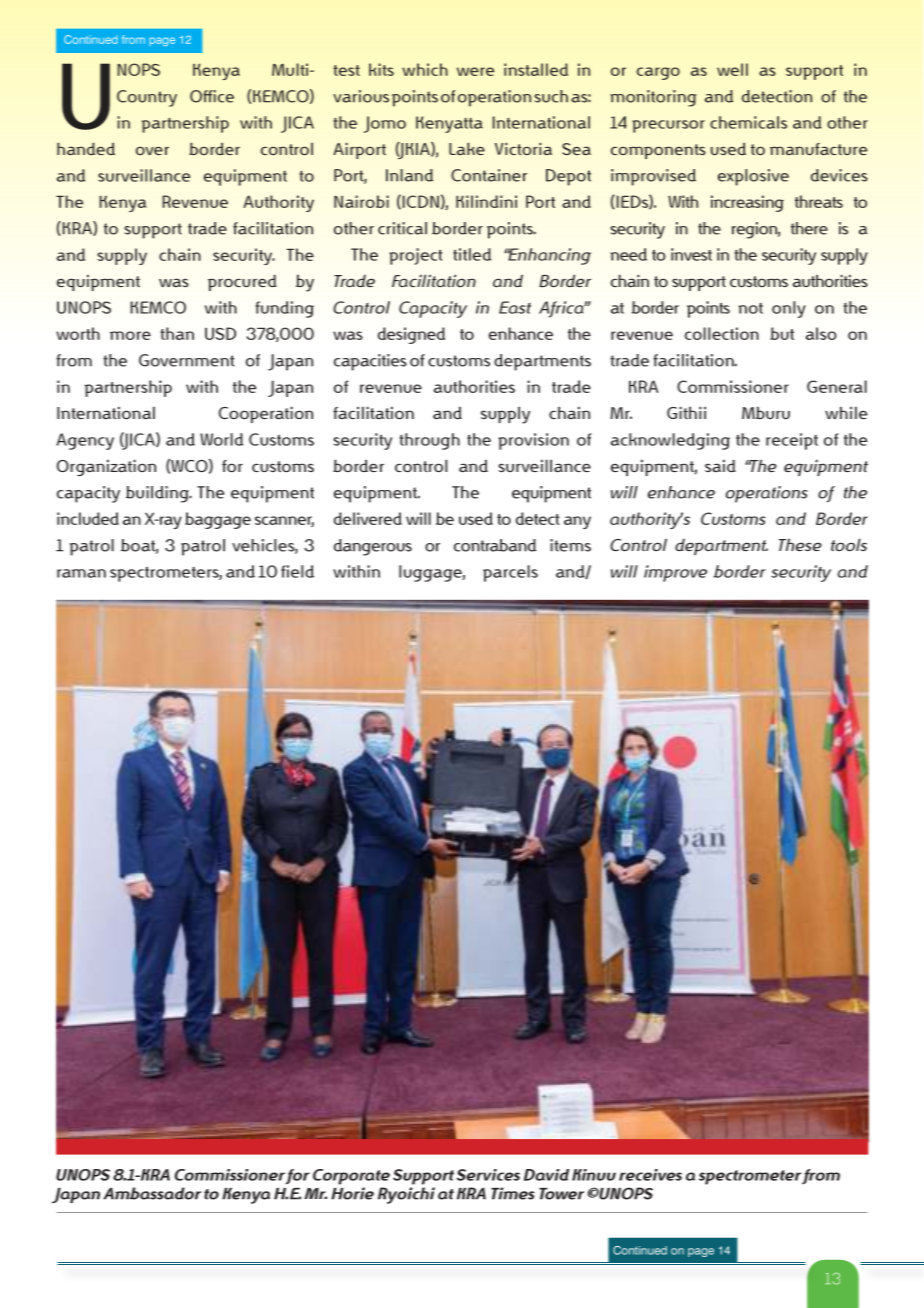  What do you see at coordinates (675, 573) in the screenshot?
I see `improve` at bounding box center [675, 573].
